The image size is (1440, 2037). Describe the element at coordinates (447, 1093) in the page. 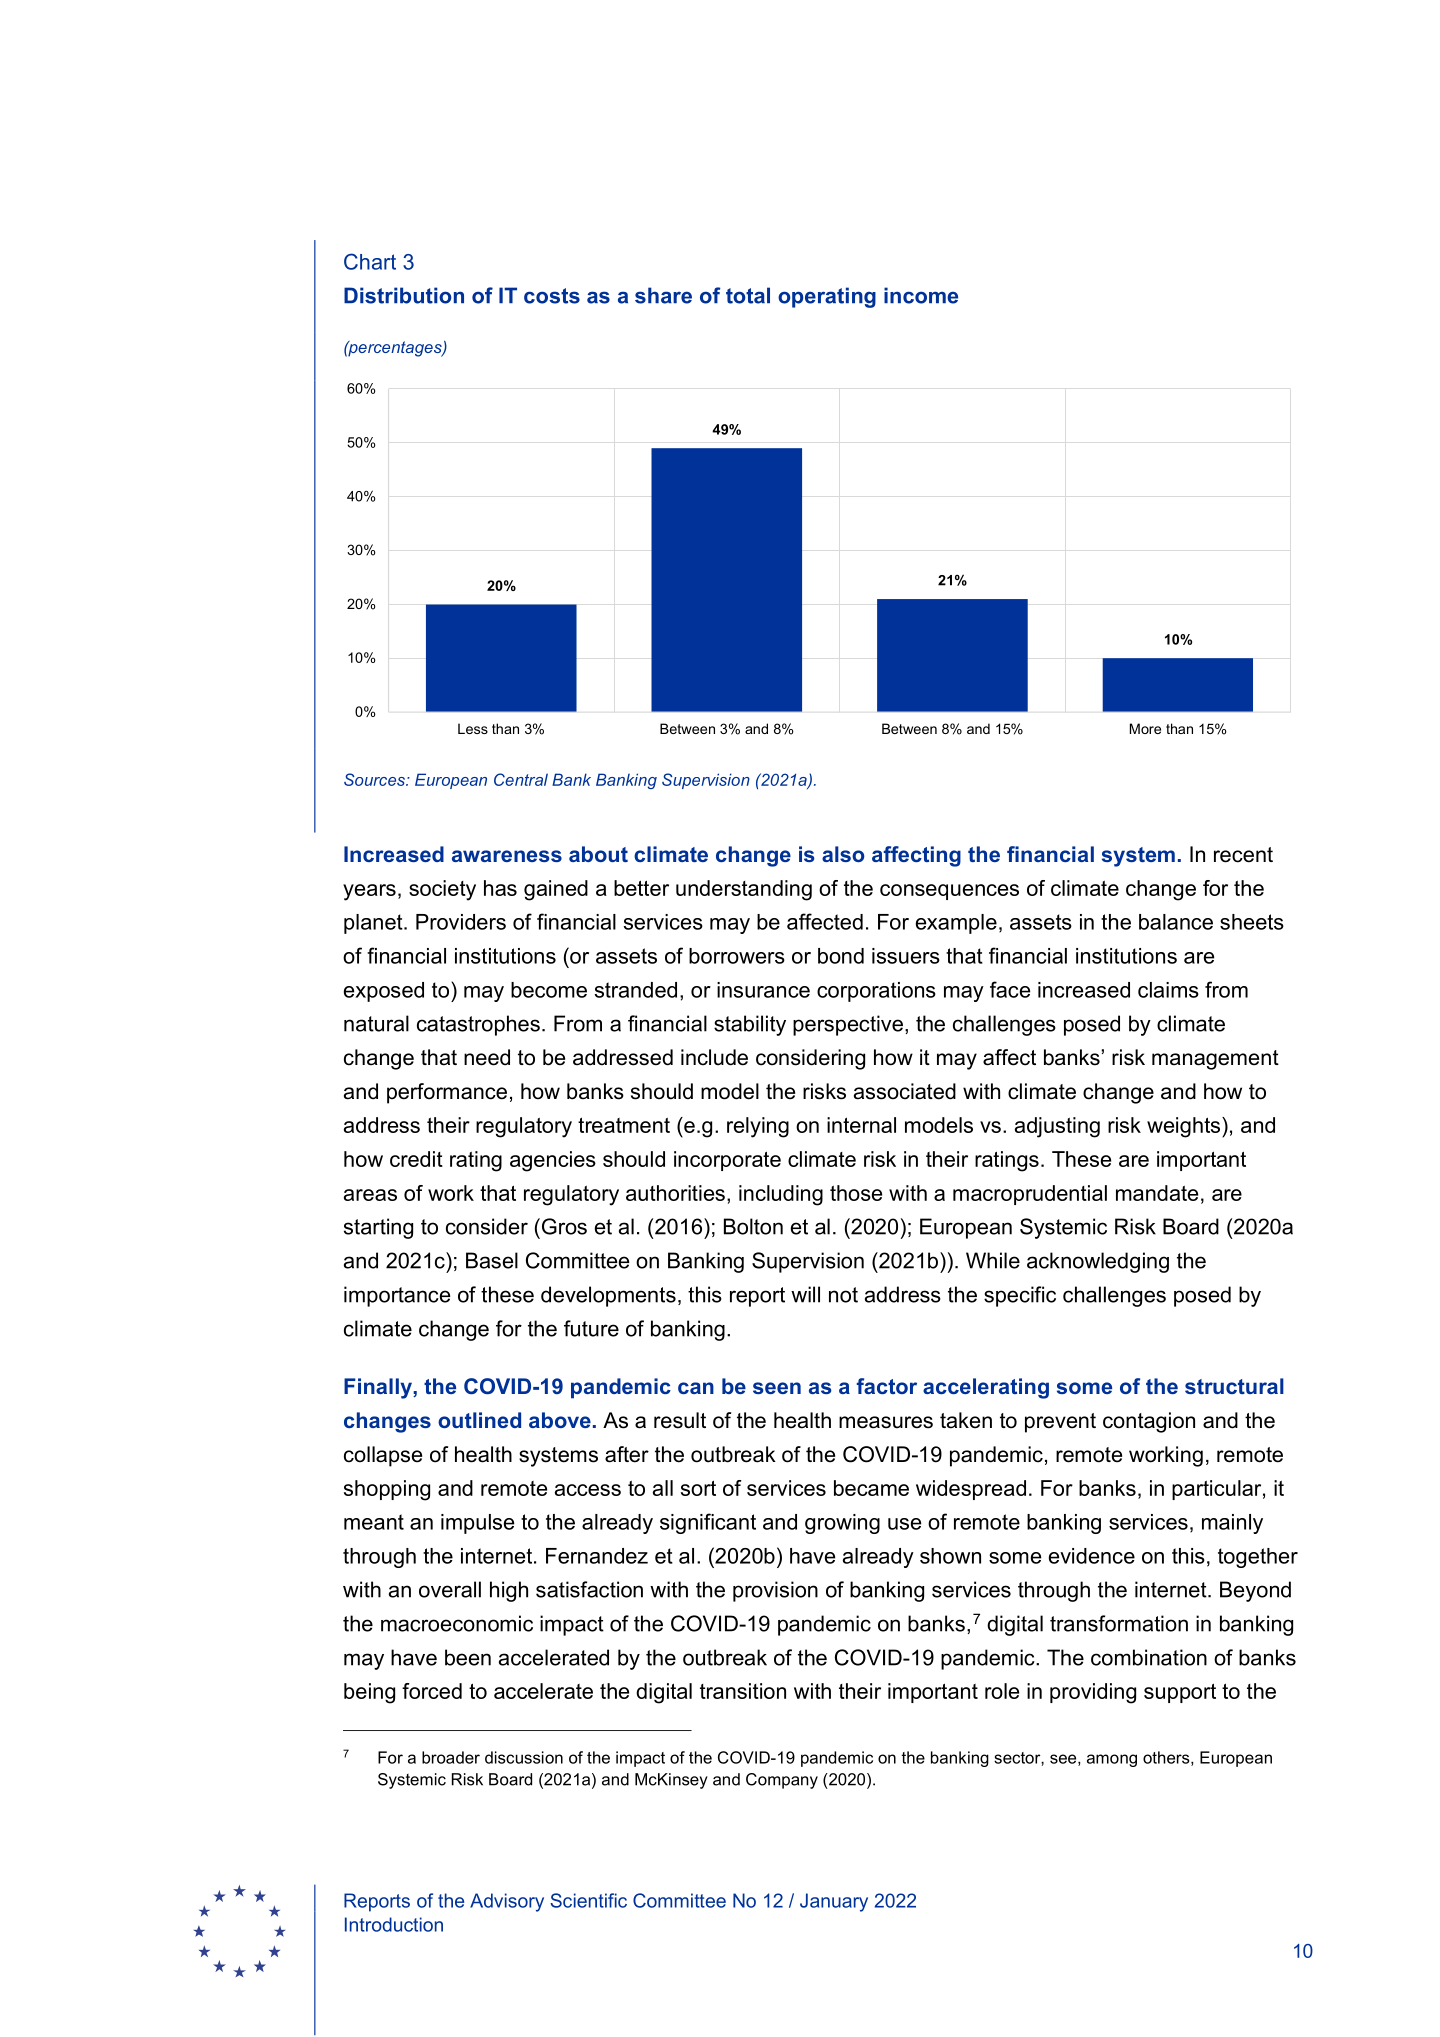

I see `performance` at that location.
